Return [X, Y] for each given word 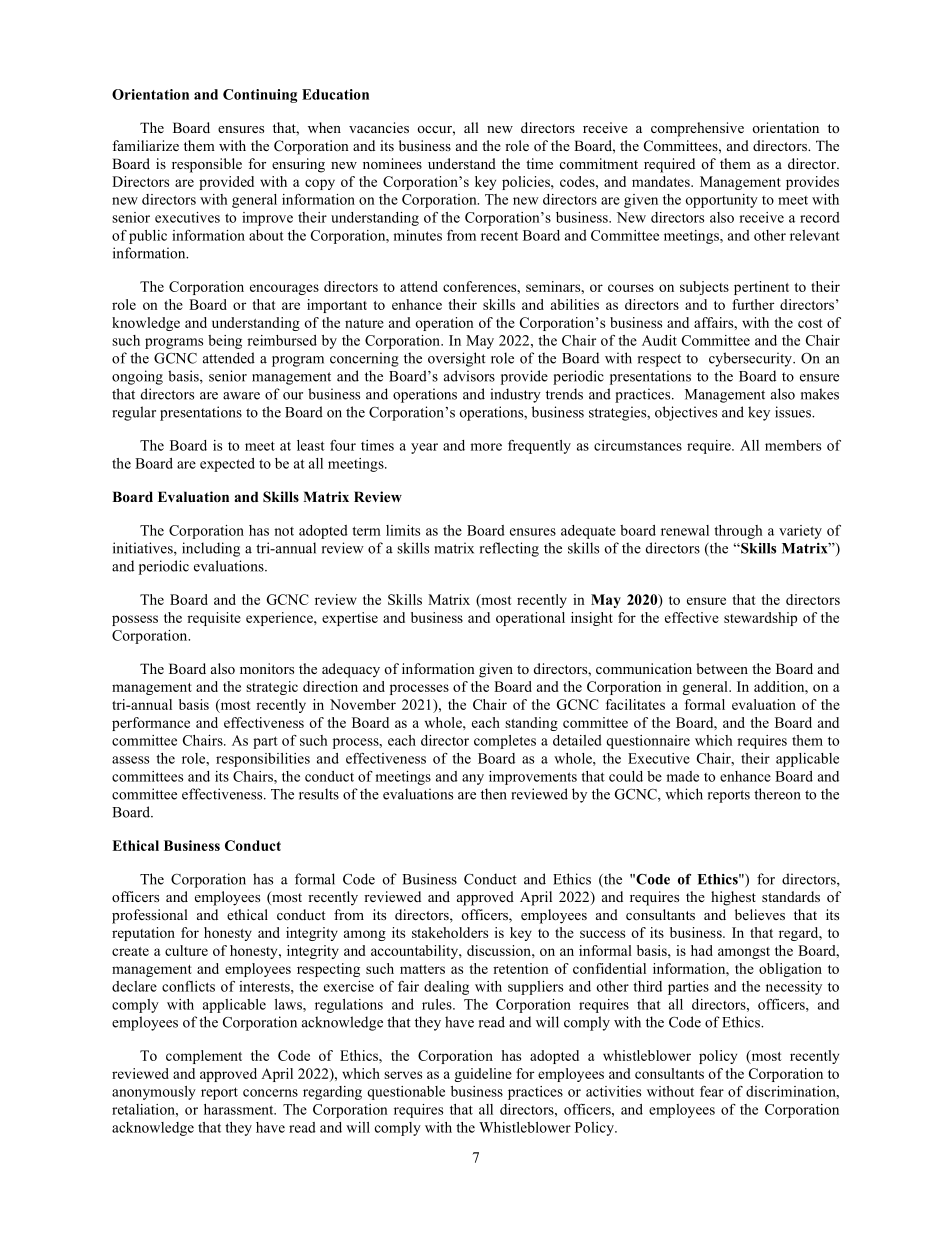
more [486, 447]
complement [204, 1057]
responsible [207, 165]
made [682, 776]
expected [227, 465]
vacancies [379, 127]
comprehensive [697, 129]
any [473, 779]
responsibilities [263, 760]
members [793, 445]
